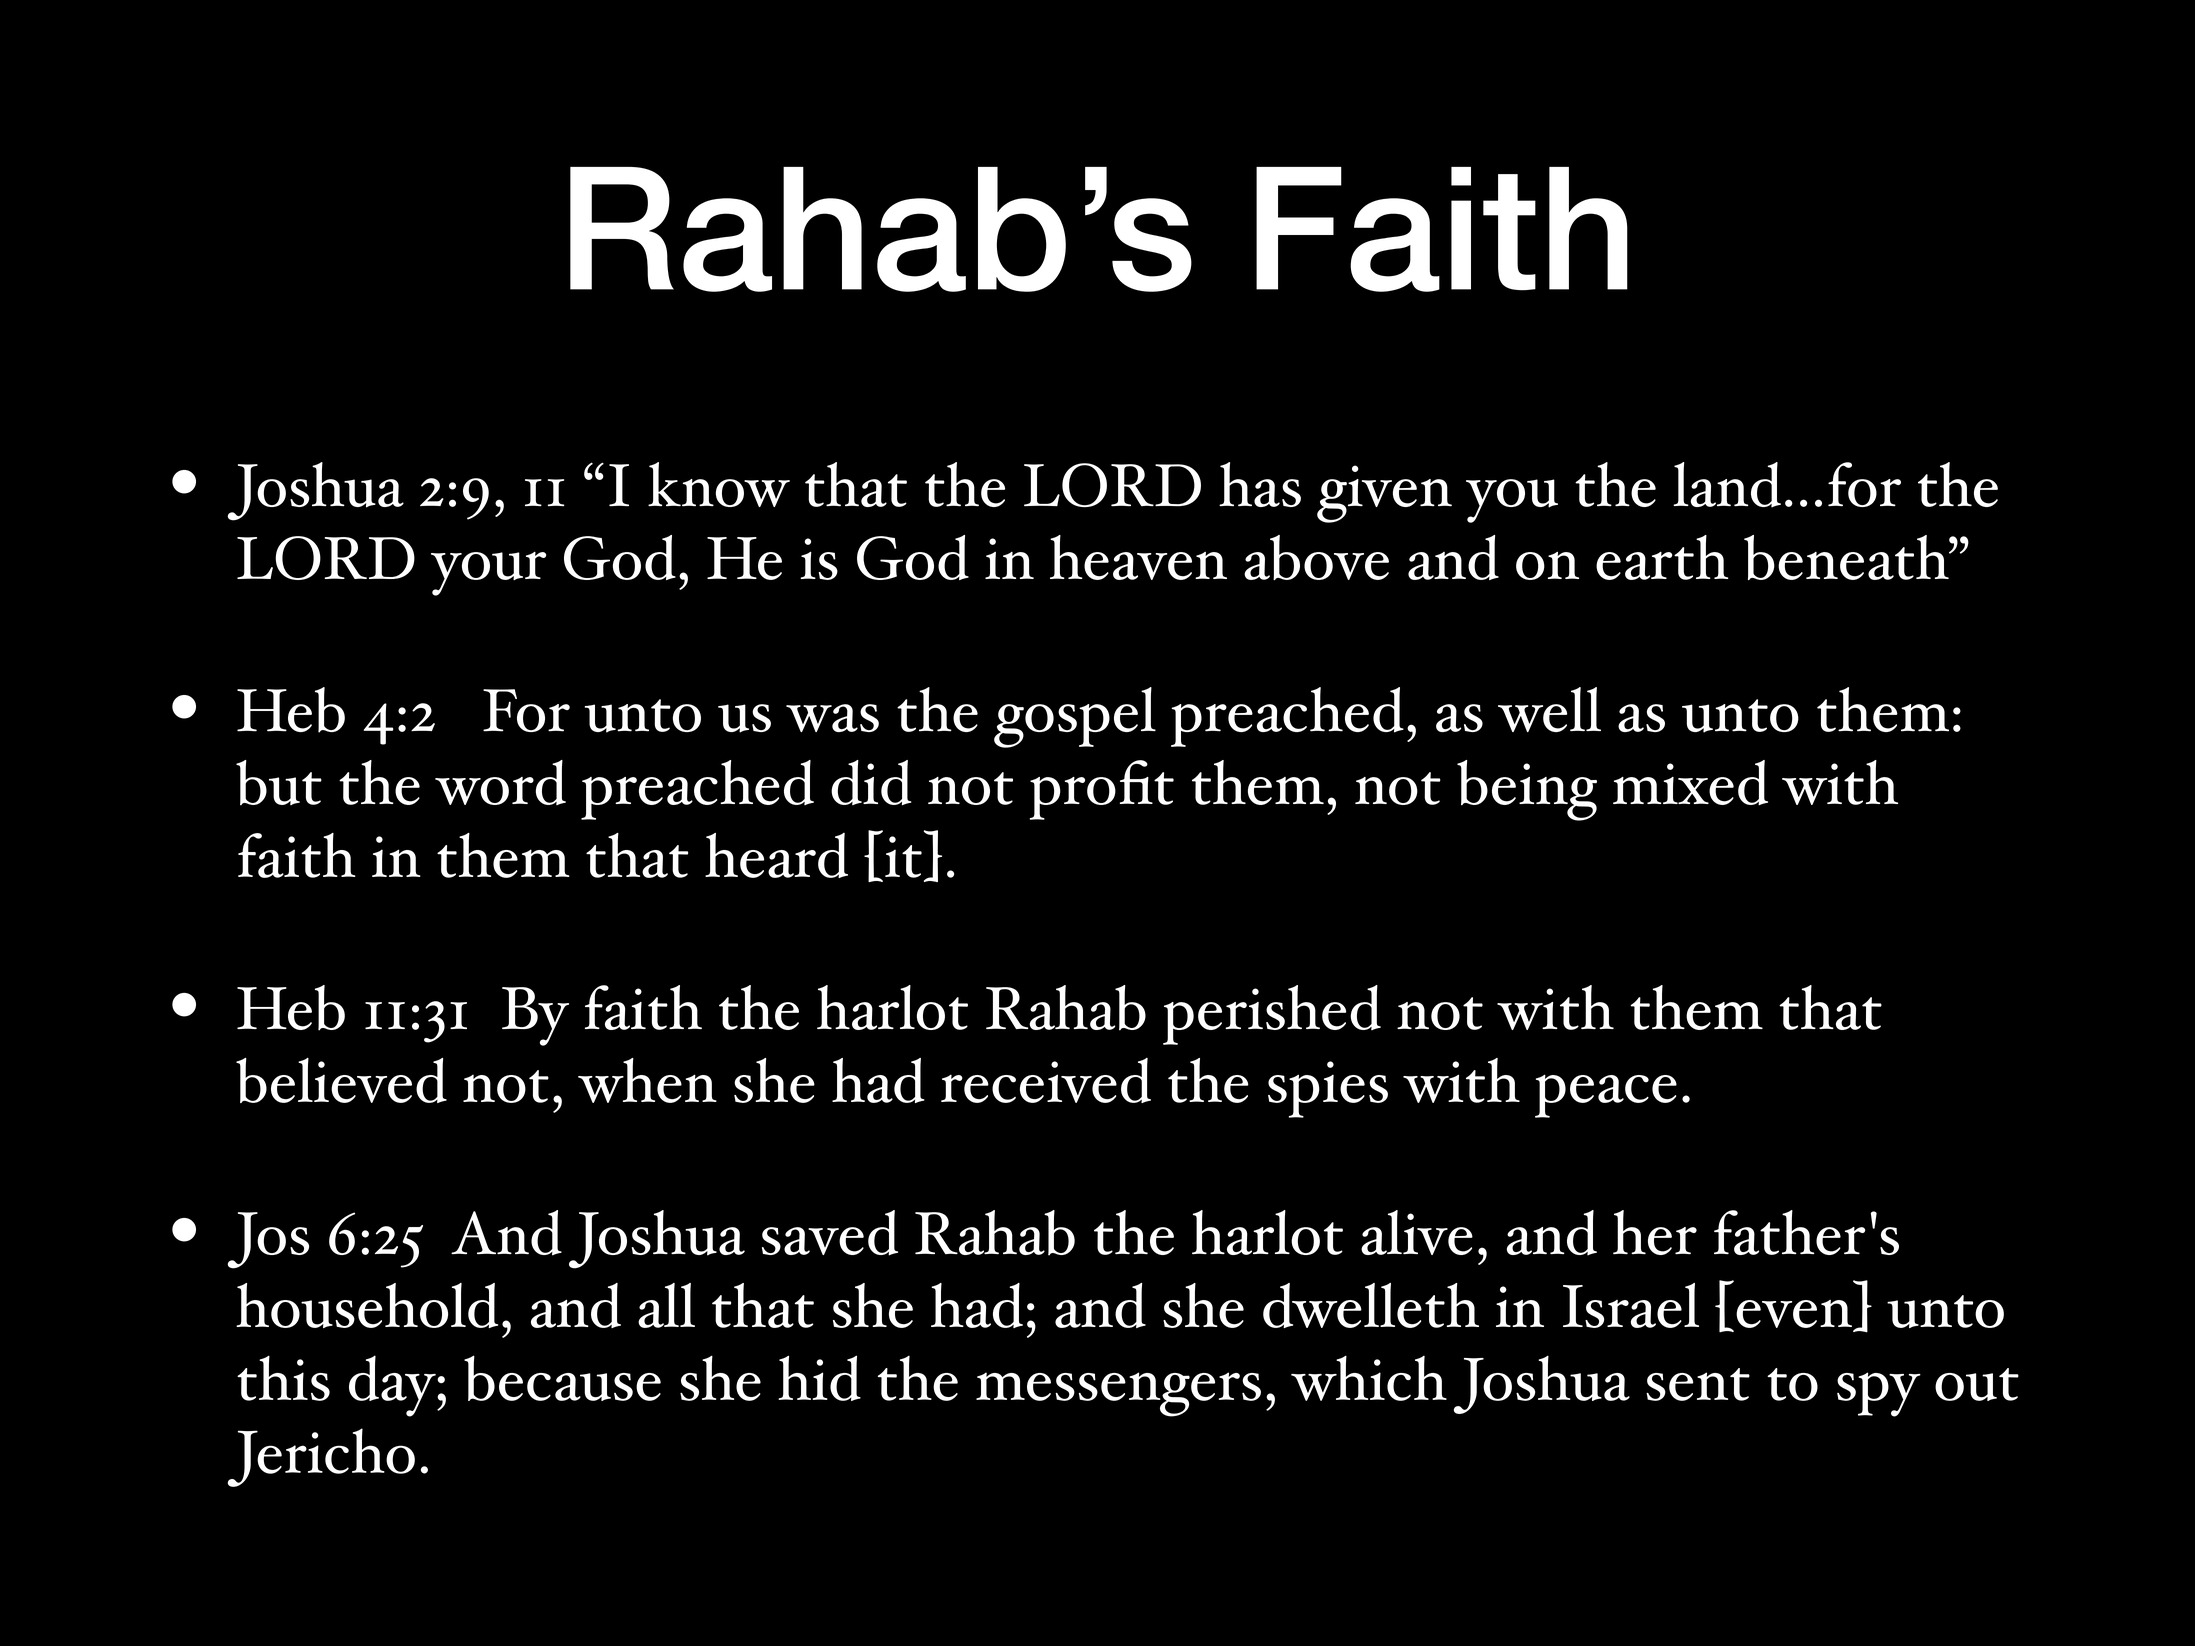  Describe the element at coordinates (500, 782) in the screenshot. I see `word` at that location.
